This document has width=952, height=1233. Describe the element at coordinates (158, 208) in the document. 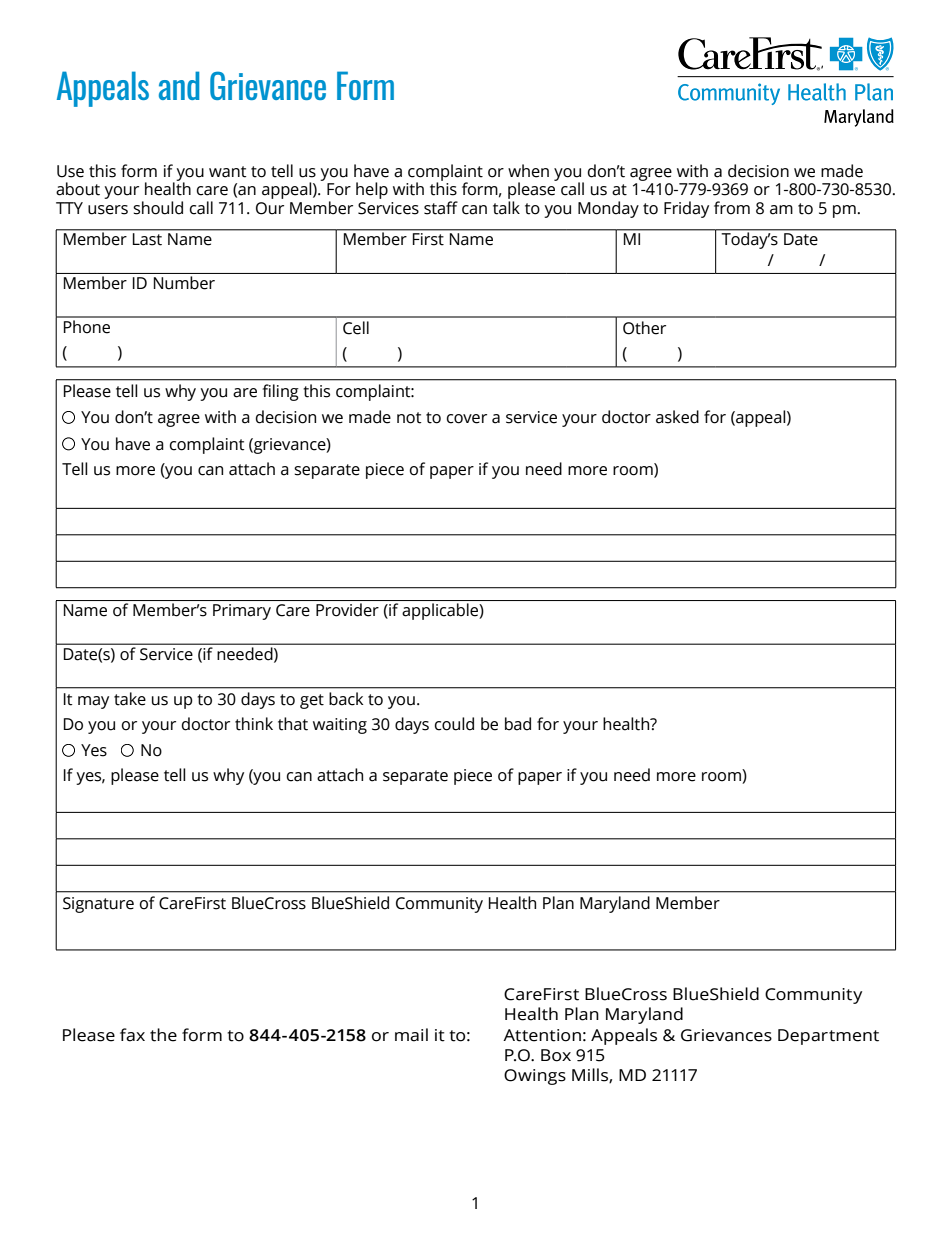

I see `should` at that location.
